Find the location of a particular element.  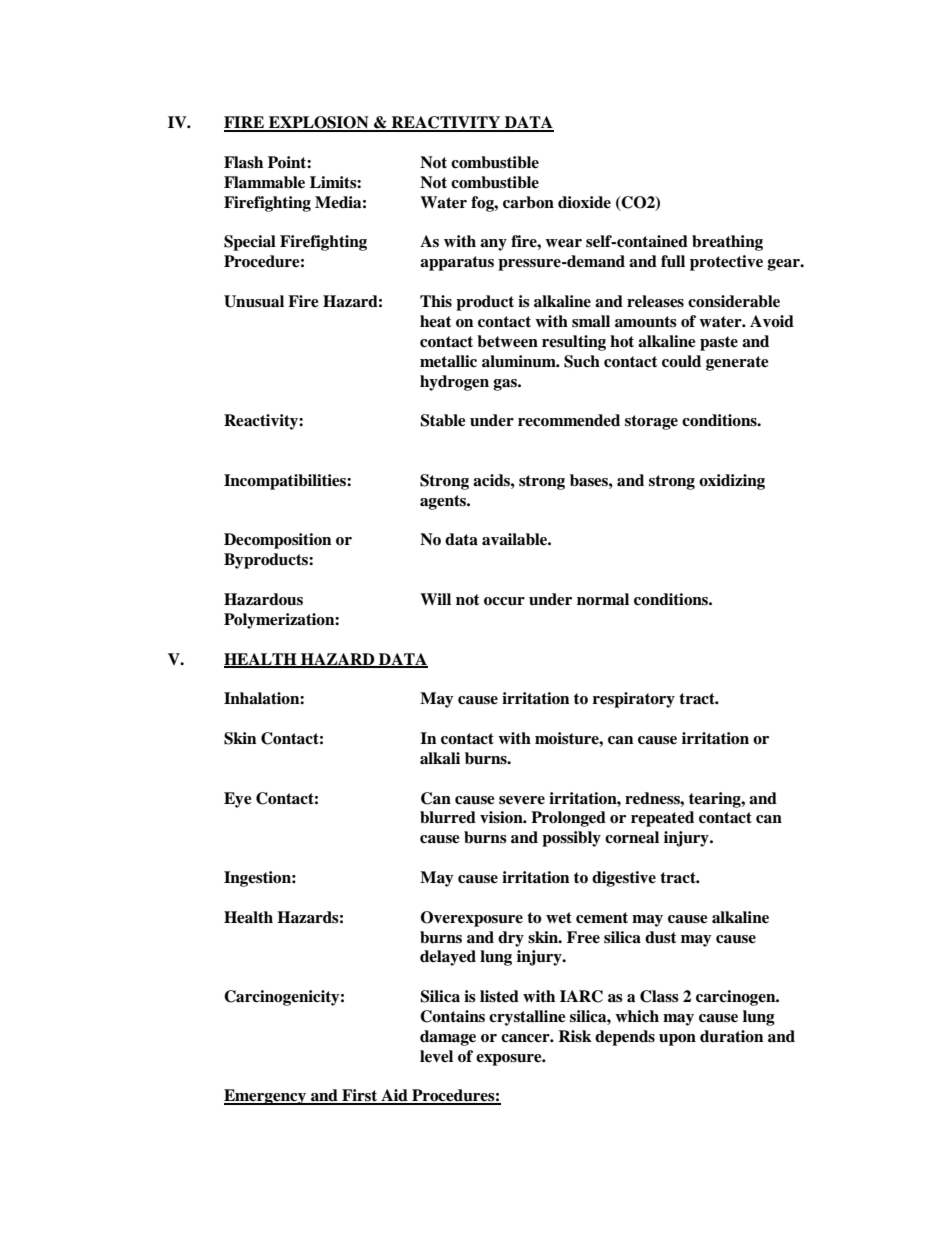

carbon is located at coordinates (528, 202).
